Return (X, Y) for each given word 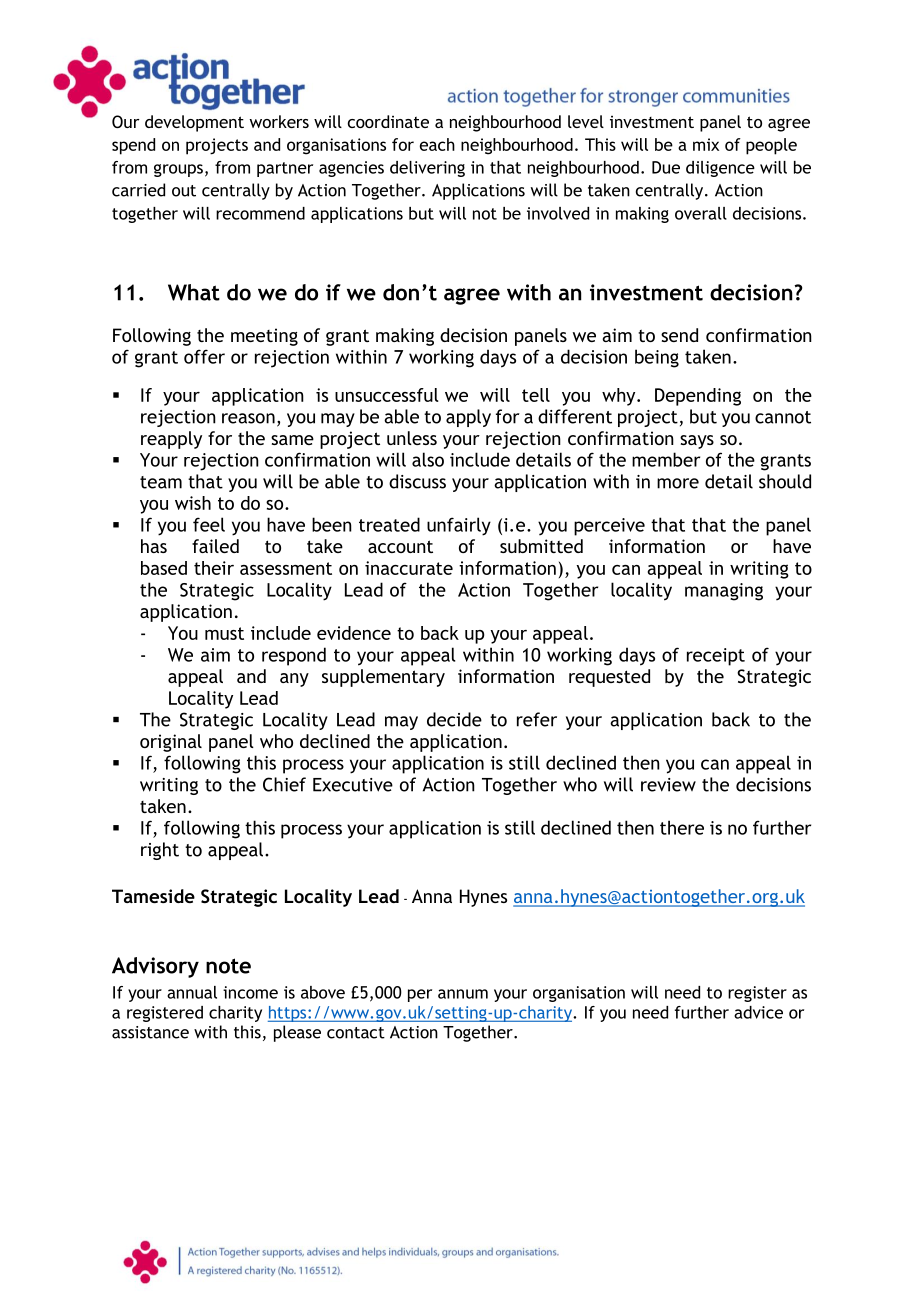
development (194, 123)
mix (706, 144)
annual (192, 992)
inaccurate (409, 568)
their (214, 568)
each (437, 144)
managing (724, 592)
